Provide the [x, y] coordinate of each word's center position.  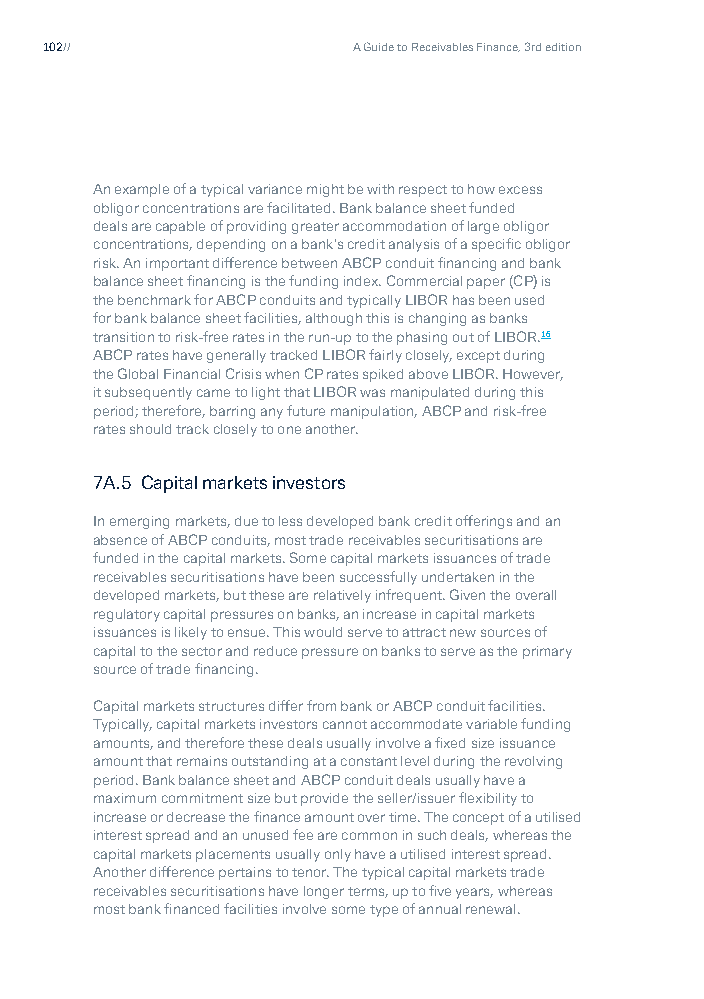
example [142, 190]
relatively [342, 596]
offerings [484, 522]
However [533, 375]
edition [563, 47]
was [372, 393]
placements [233, 855]
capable [180, 227]
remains [202, 761]
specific [496, 245]
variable [491, 724]
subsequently [148, 393]
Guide [379, 46]
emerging [139, 522]
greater [315, 228]
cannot [345, 724]
